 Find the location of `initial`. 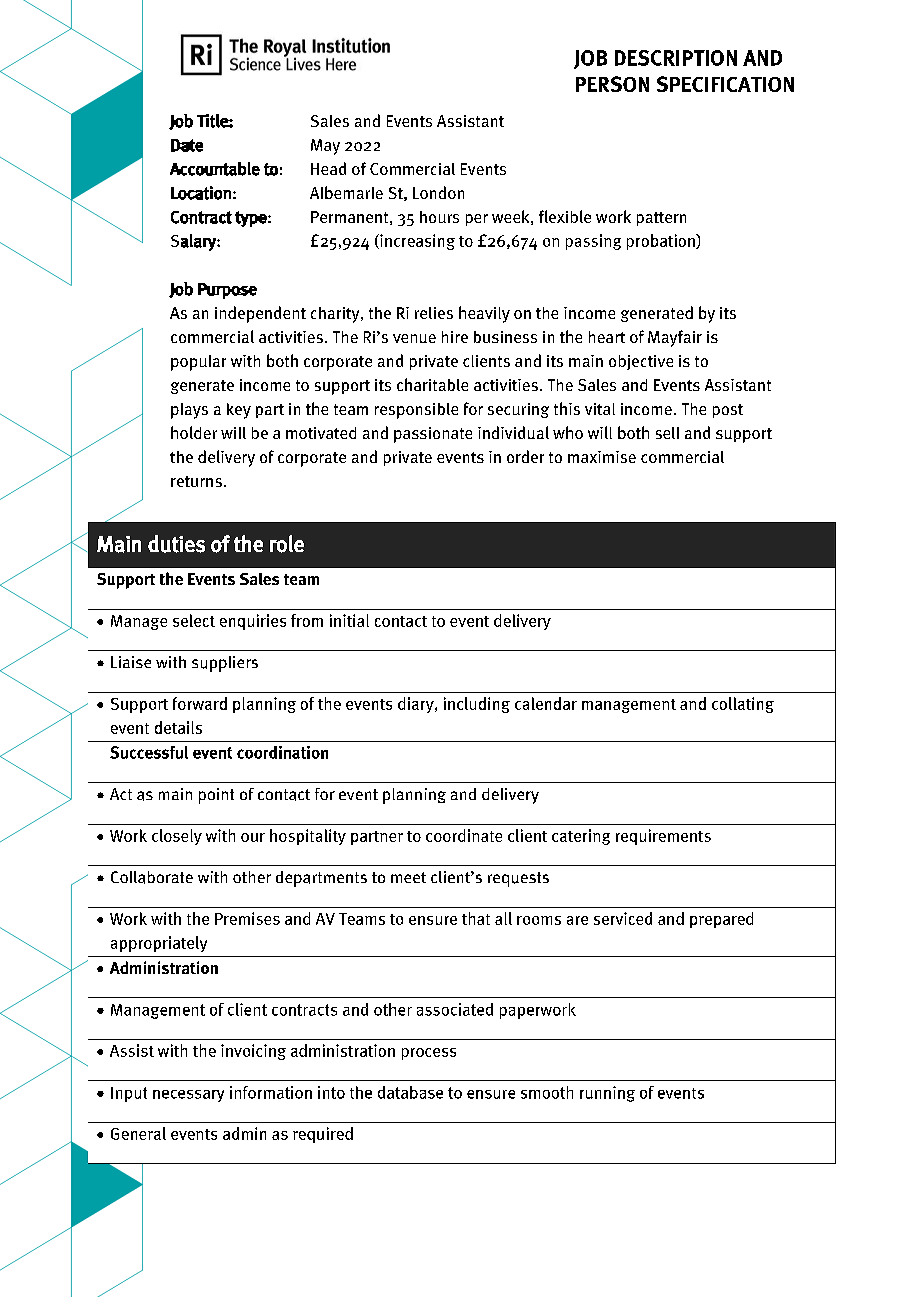

initial is located at coordinates (349, 620).
